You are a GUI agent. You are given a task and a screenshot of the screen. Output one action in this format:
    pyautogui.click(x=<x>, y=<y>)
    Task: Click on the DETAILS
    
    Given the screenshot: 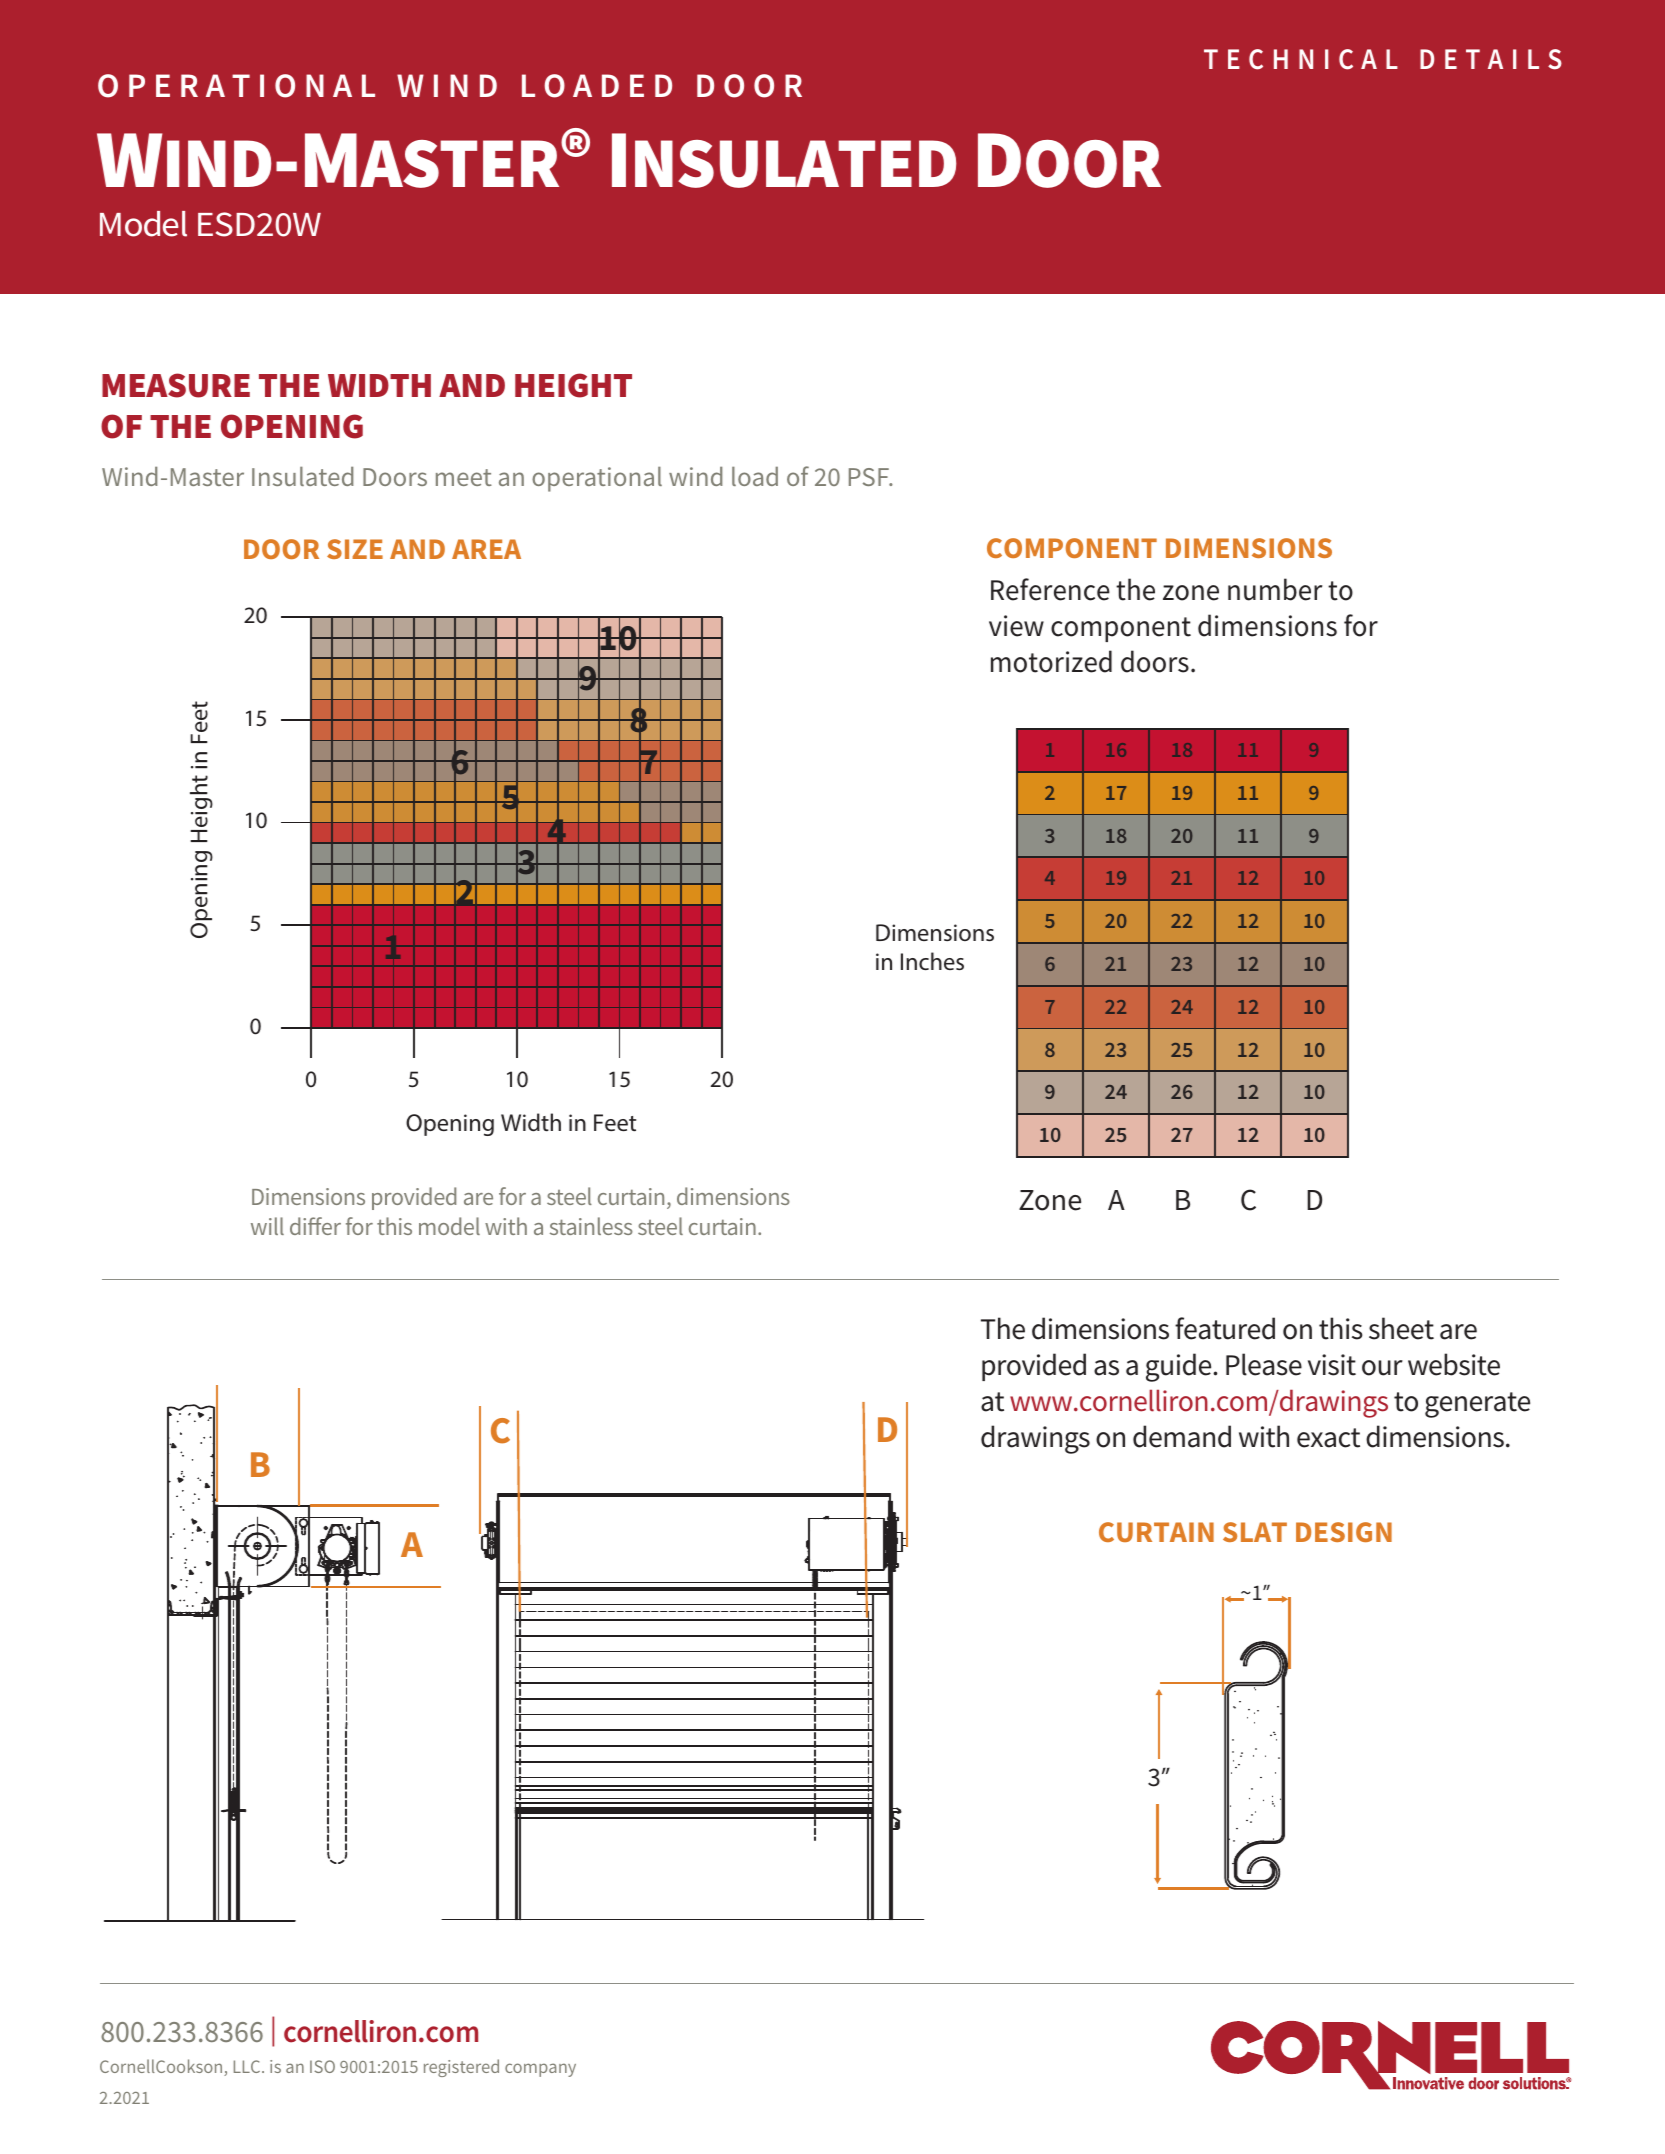 What is the action you would take?
    pyautogui.click(x=1491, y=59)
